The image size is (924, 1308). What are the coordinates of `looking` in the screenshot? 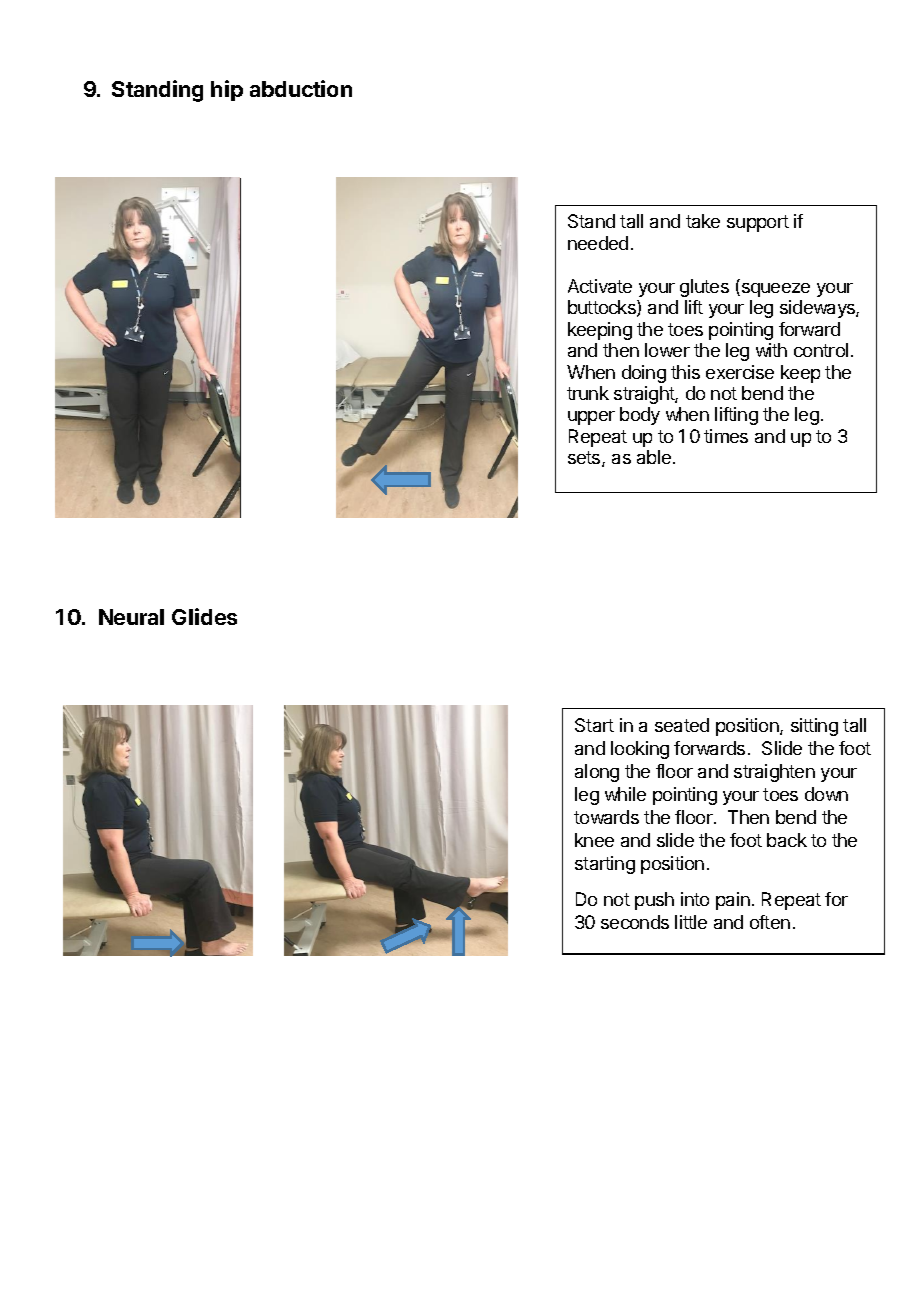 It's located at (640, 750).
